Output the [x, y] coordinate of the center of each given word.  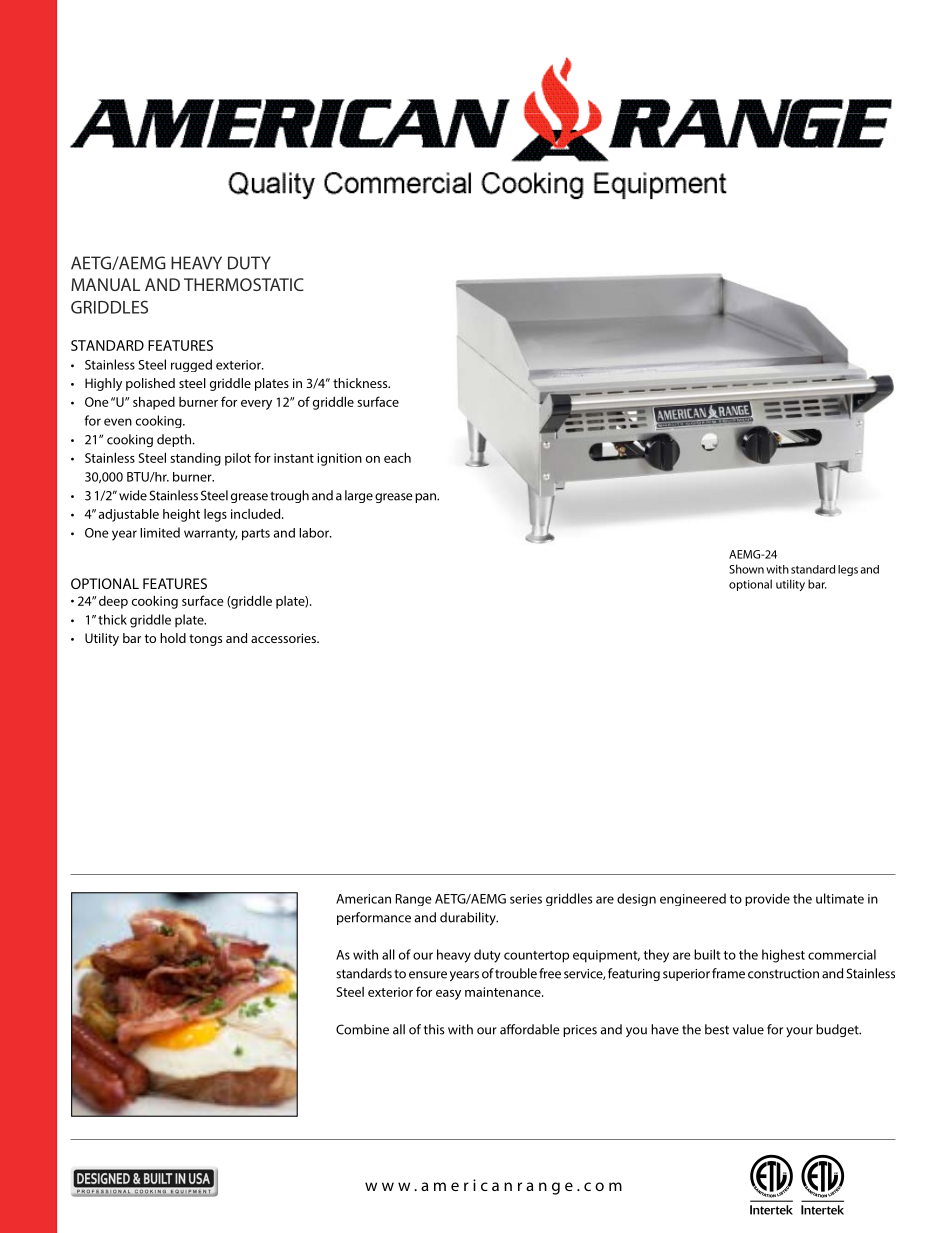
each [397, 457]
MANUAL [105, 284]
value [748, 1029]
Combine [362, 1029]
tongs [205, 640]
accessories [285, 638]
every [256, 405]
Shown [746, 569]
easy [448, 995]
